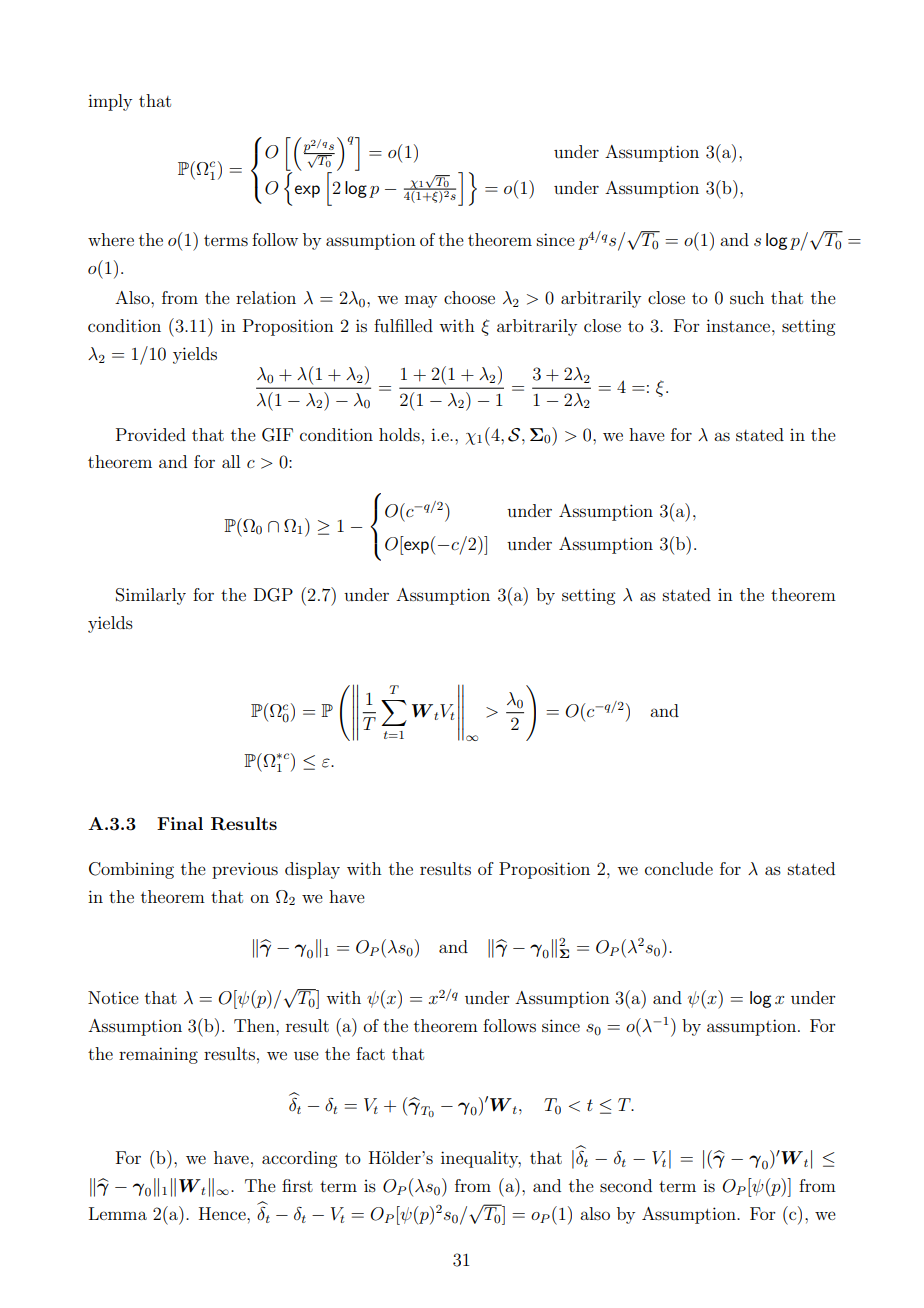 The width and height of the screenshot is (924, 1308). What do you see at coordinates (312, 870) in the screenshot?
I see `display` at bounding box center [312, 870].
